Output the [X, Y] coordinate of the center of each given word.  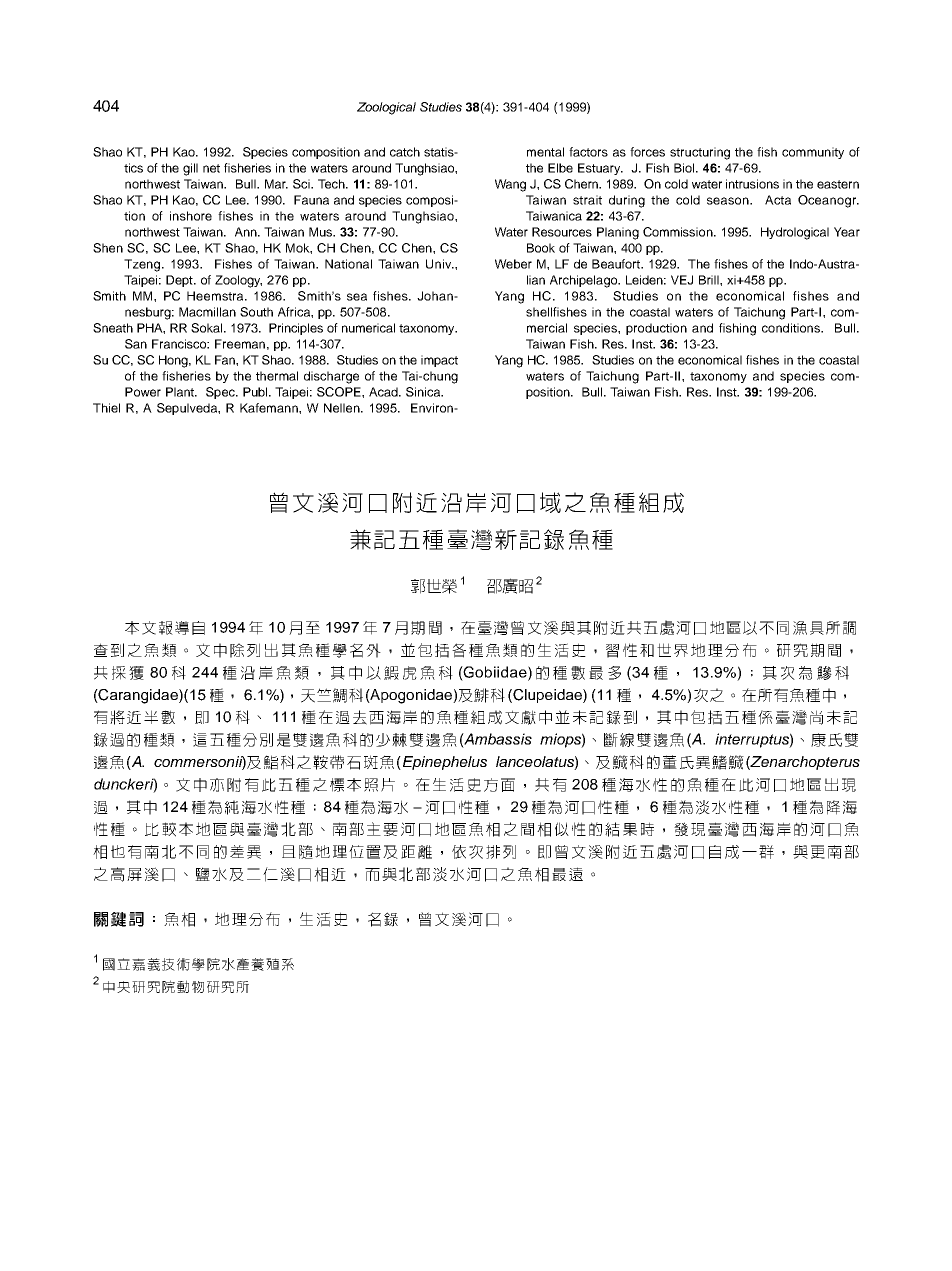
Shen [108, 248]
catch [405, 152]
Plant [181, 392]
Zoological [386, 108]
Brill [710, 280]
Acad [384, 392]
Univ [440, 264]
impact [439, 361]
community [813, 153]
